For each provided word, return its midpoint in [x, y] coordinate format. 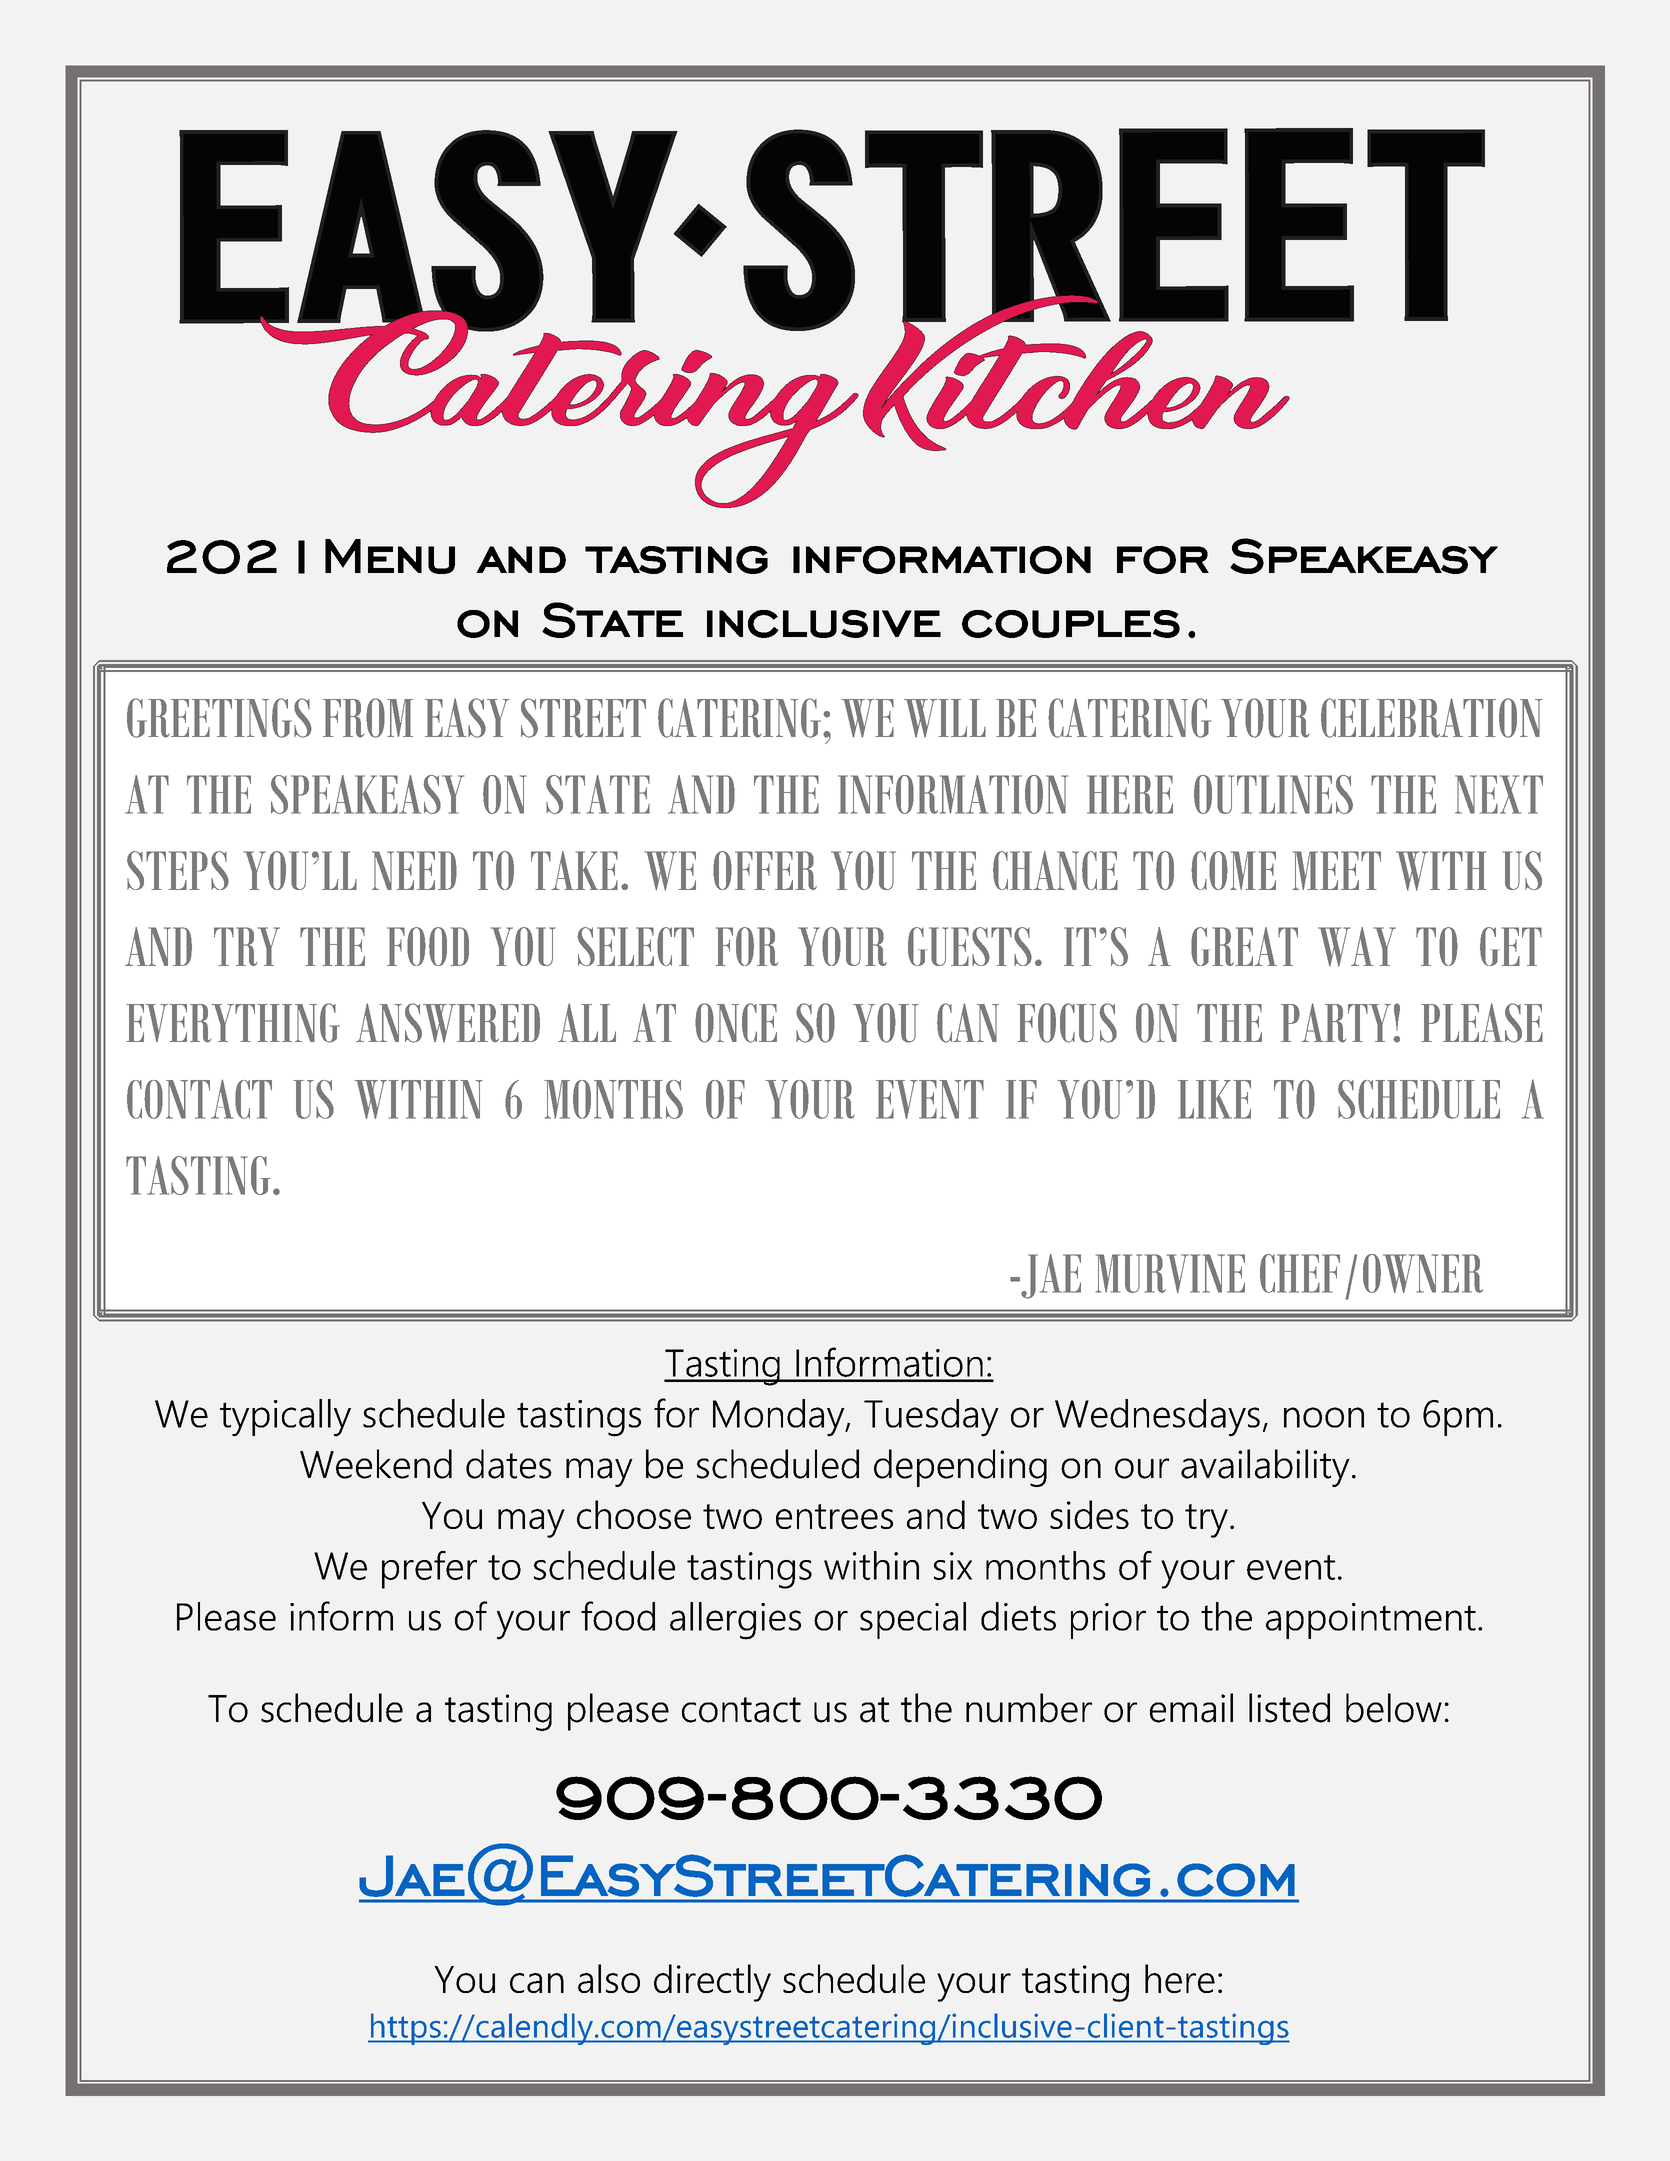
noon [1324, 1417]
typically [285, 1418]
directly [712, 1983]
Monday [780, 1418]
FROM [368, 718]
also [609, 1978]
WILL [945, 718]
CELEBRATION [1432, 718]
